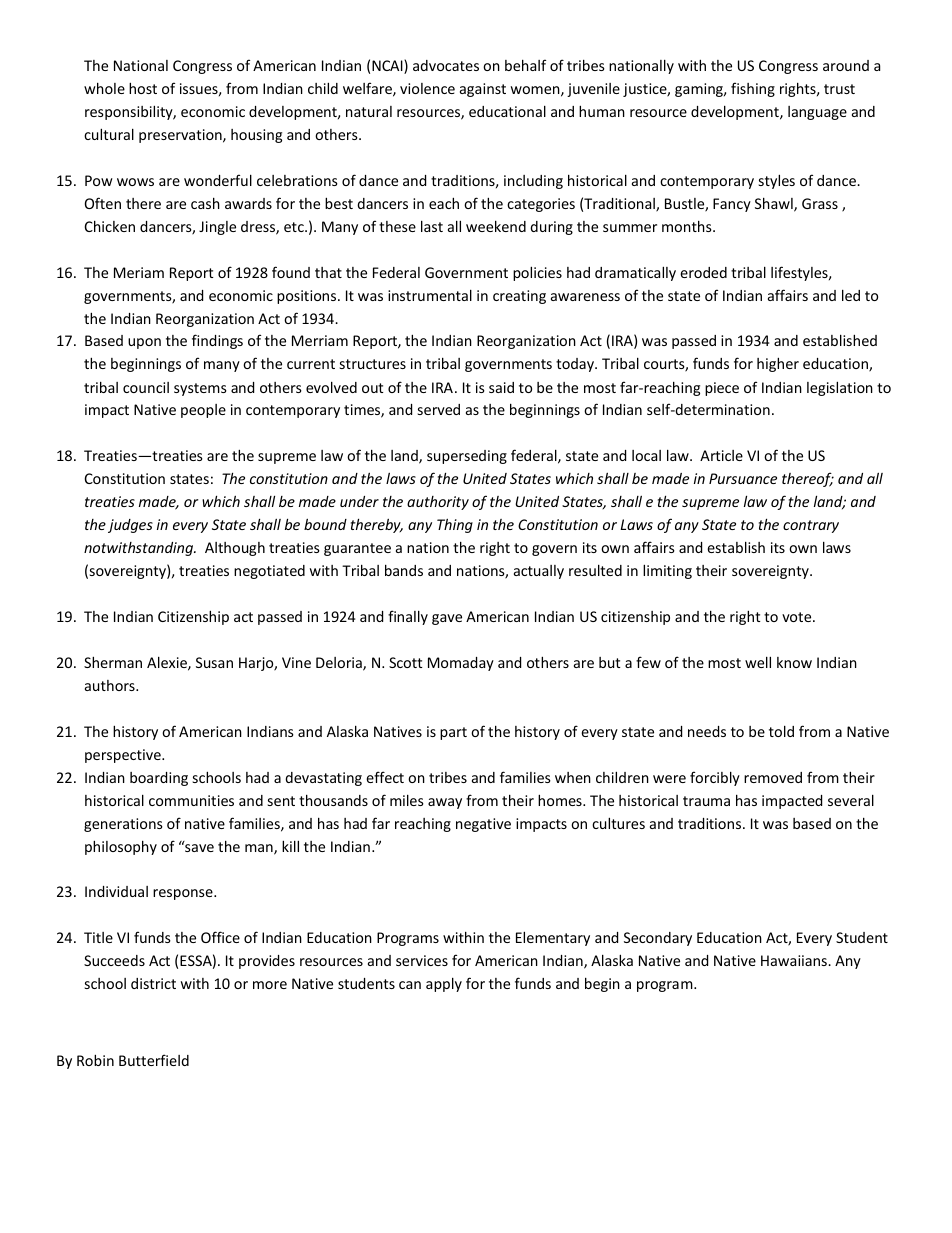 The image size is (952, 1233). What do you see at coordinates (154, 1060) in the image?
I see `Butterfield` at bounding box center [154, 1060].
